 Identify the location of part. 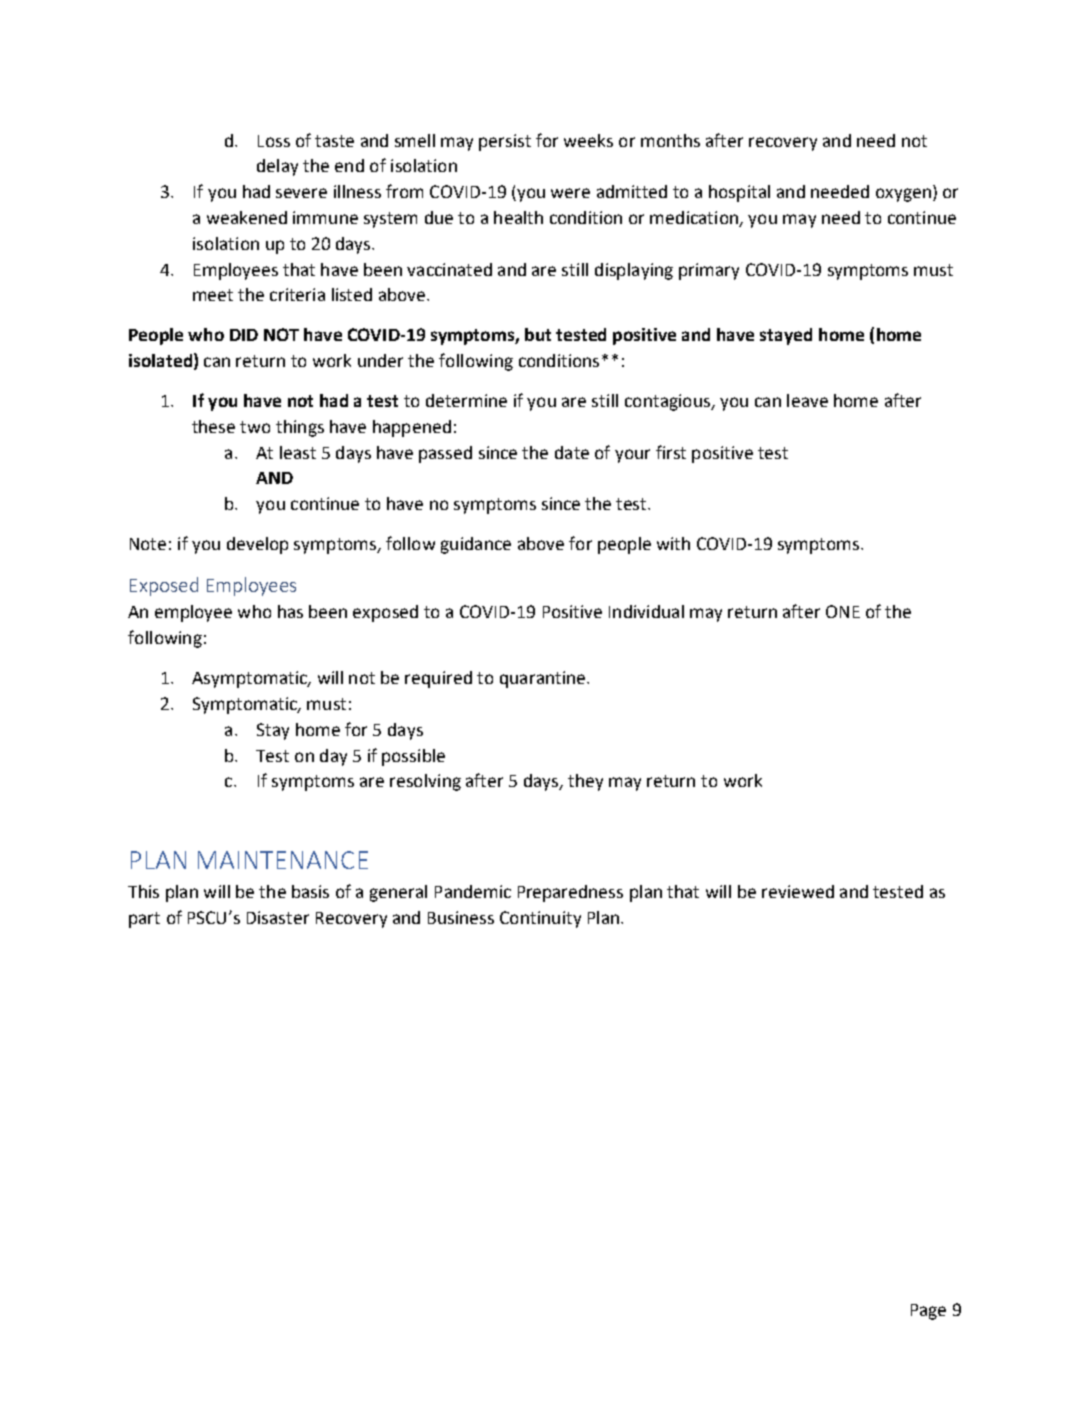
(144, 920).
